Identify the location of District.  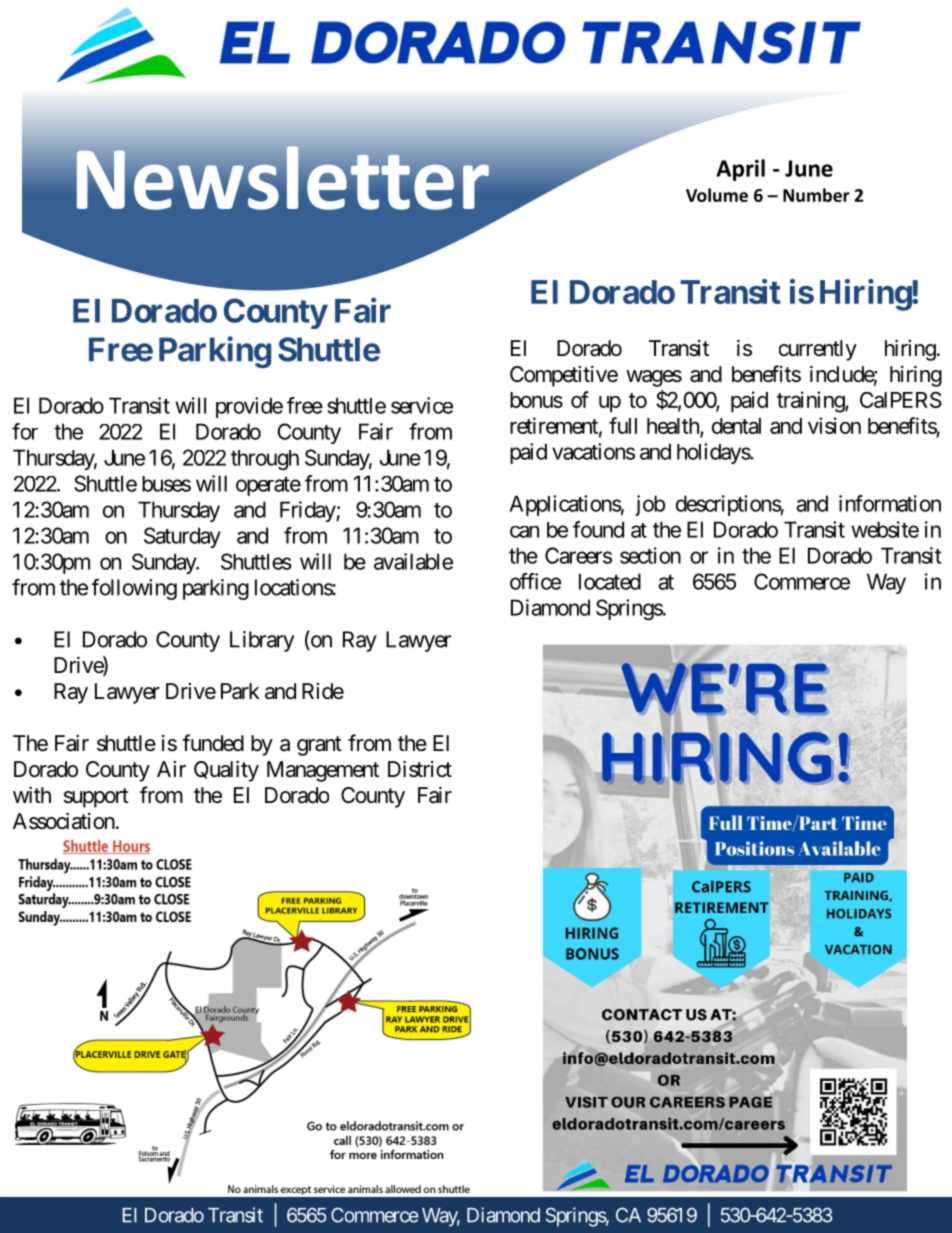
(420, 769).
